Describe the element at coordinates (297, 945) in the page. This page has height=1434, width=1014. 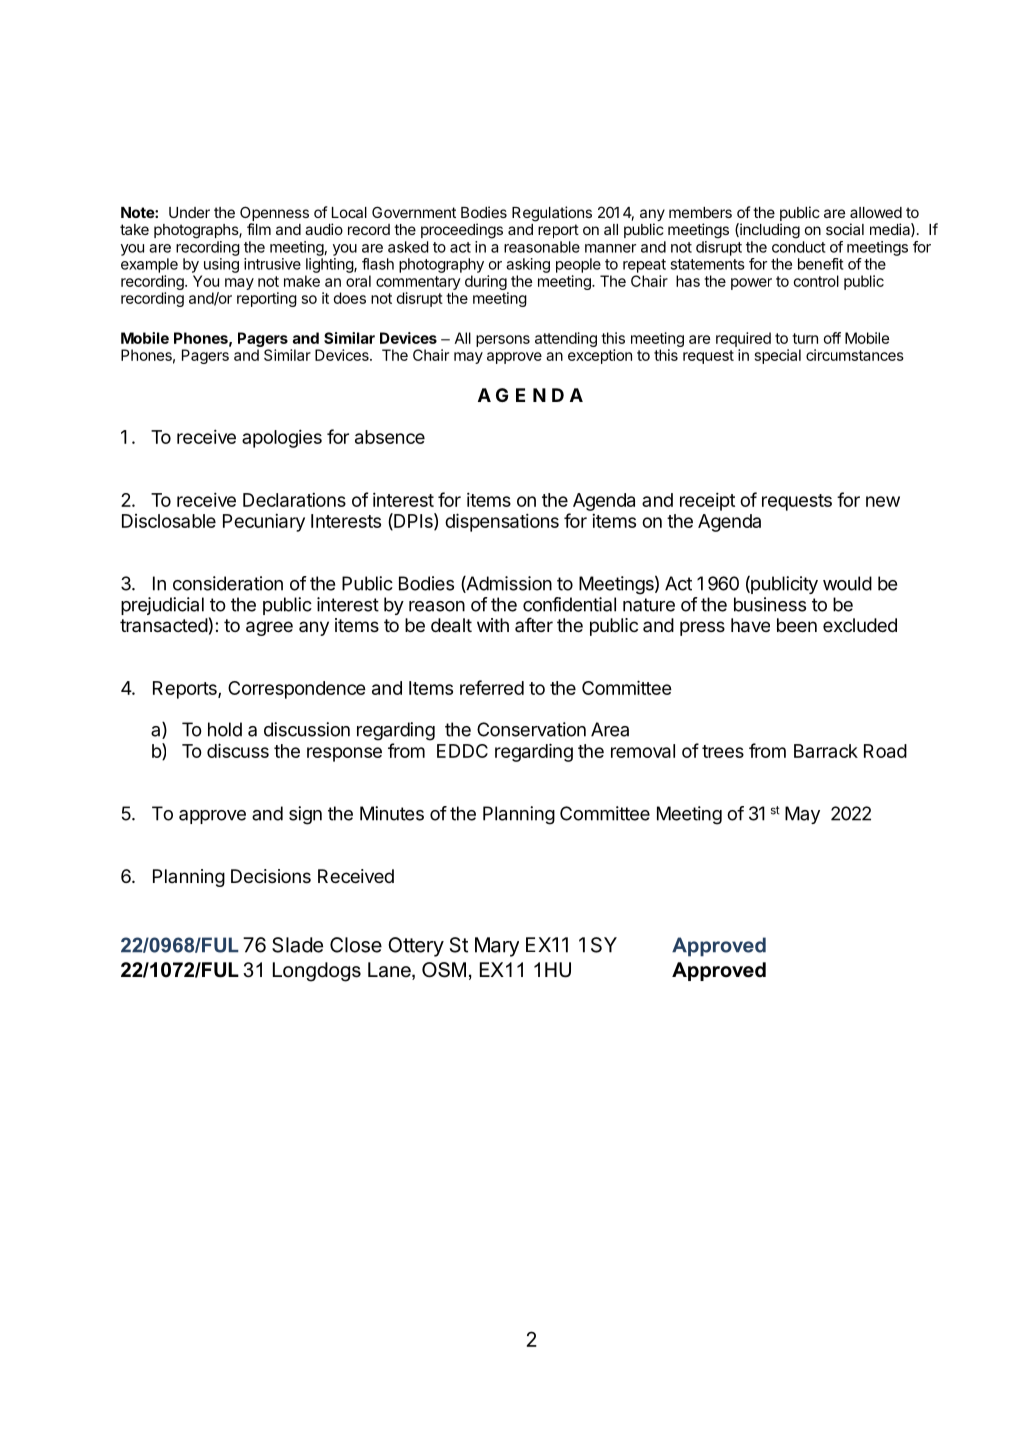
I see `Slade` at that location.
